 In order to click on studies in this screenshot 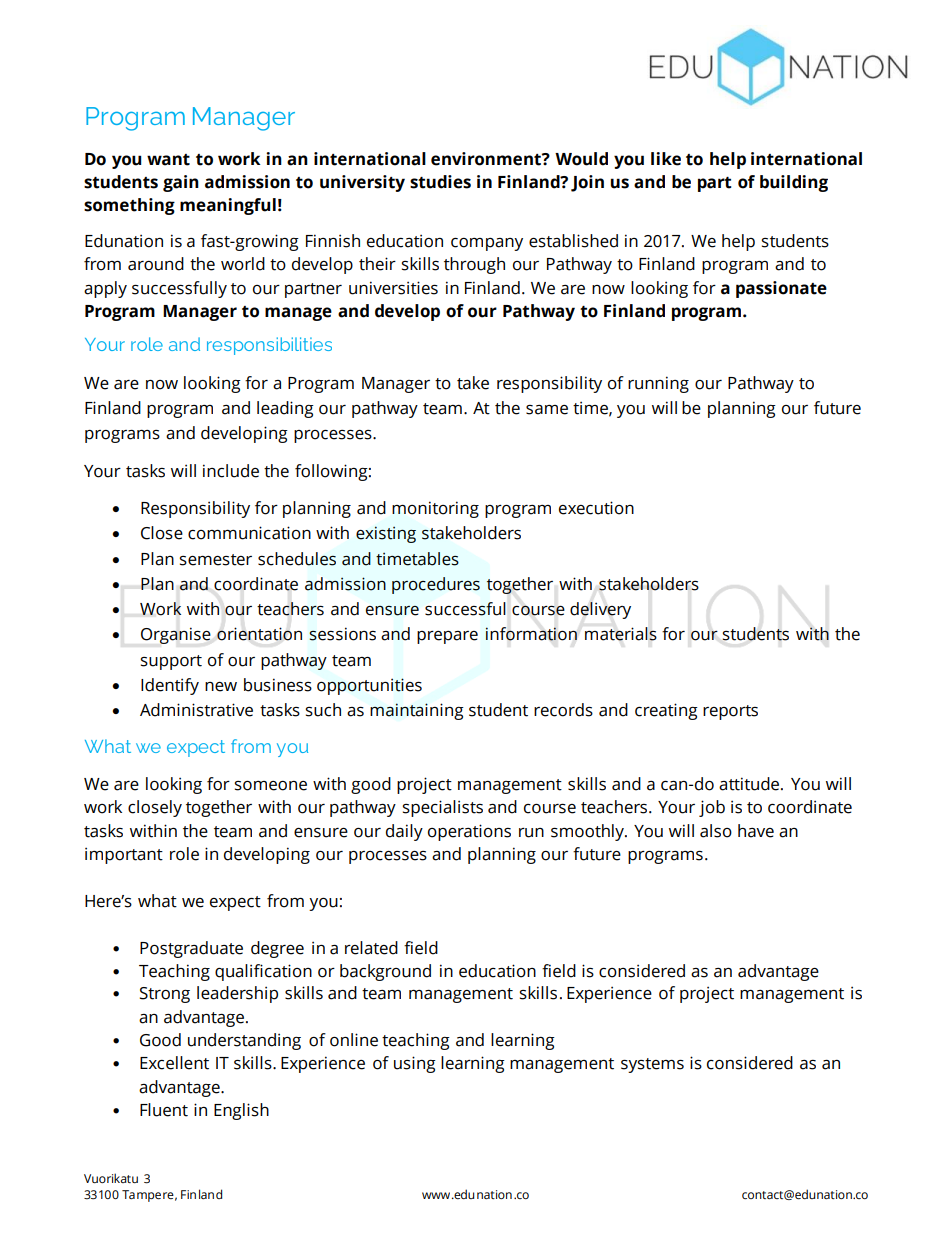, I will do `click(440, 182)`.
